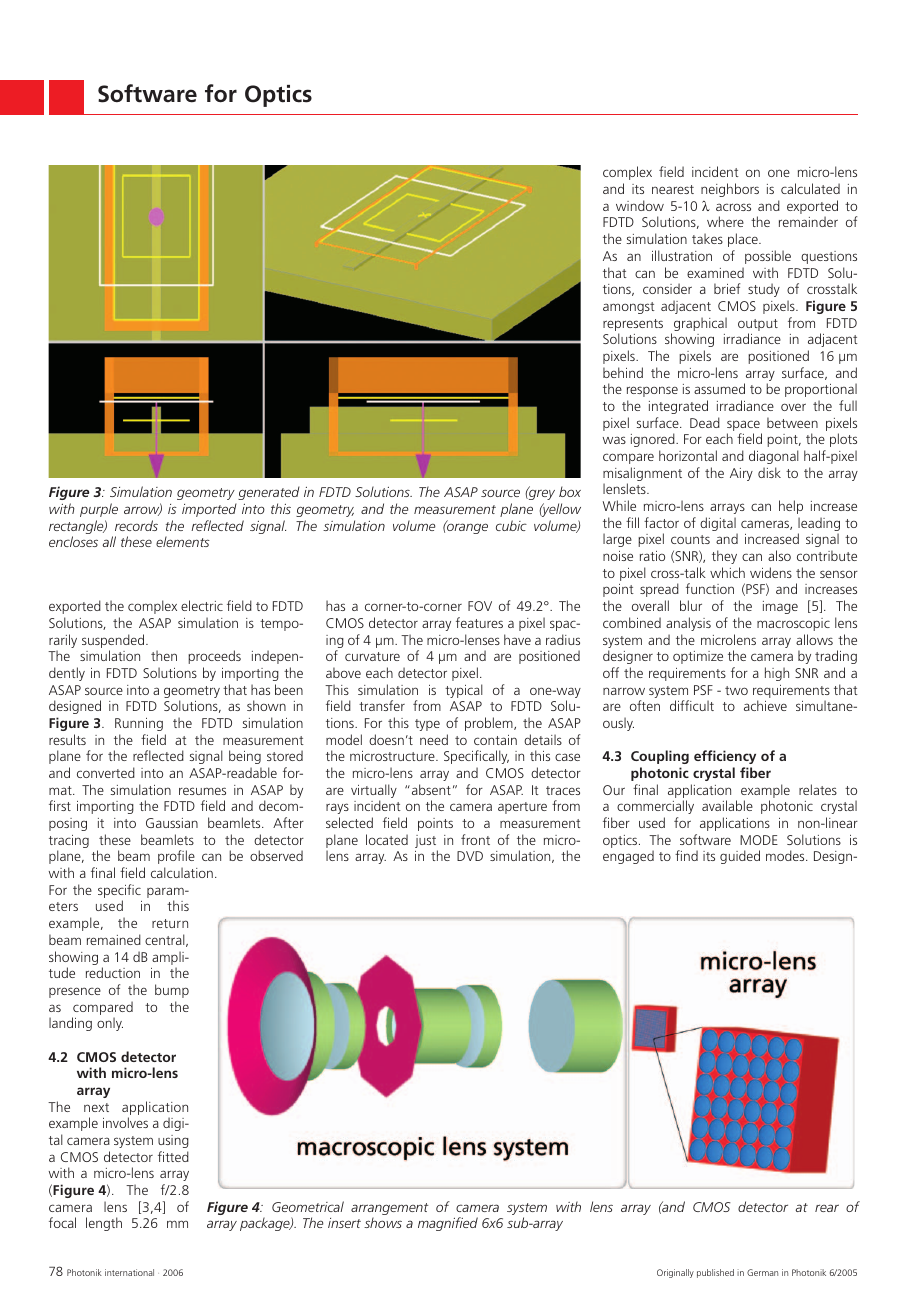  What do you see at coordinates (209, 510) in the screenshot?
I see `imported` at bounding box center [209, 510].
